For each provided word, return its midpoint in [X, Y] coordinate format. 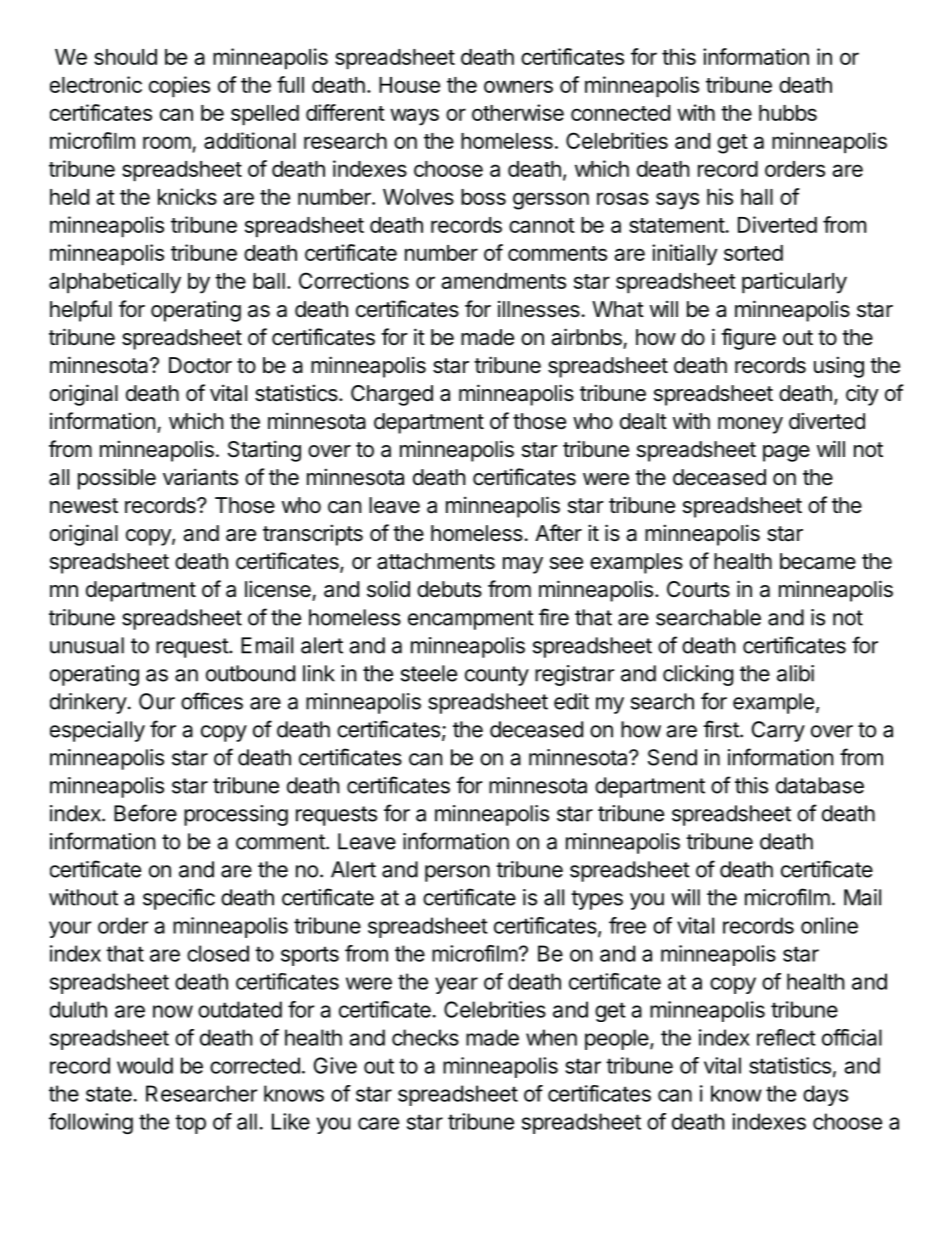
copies [179, 87]
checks [425, 1037]
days [825, 1095]
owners [518, 86]
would [145, 1065]
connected [620, 113]
